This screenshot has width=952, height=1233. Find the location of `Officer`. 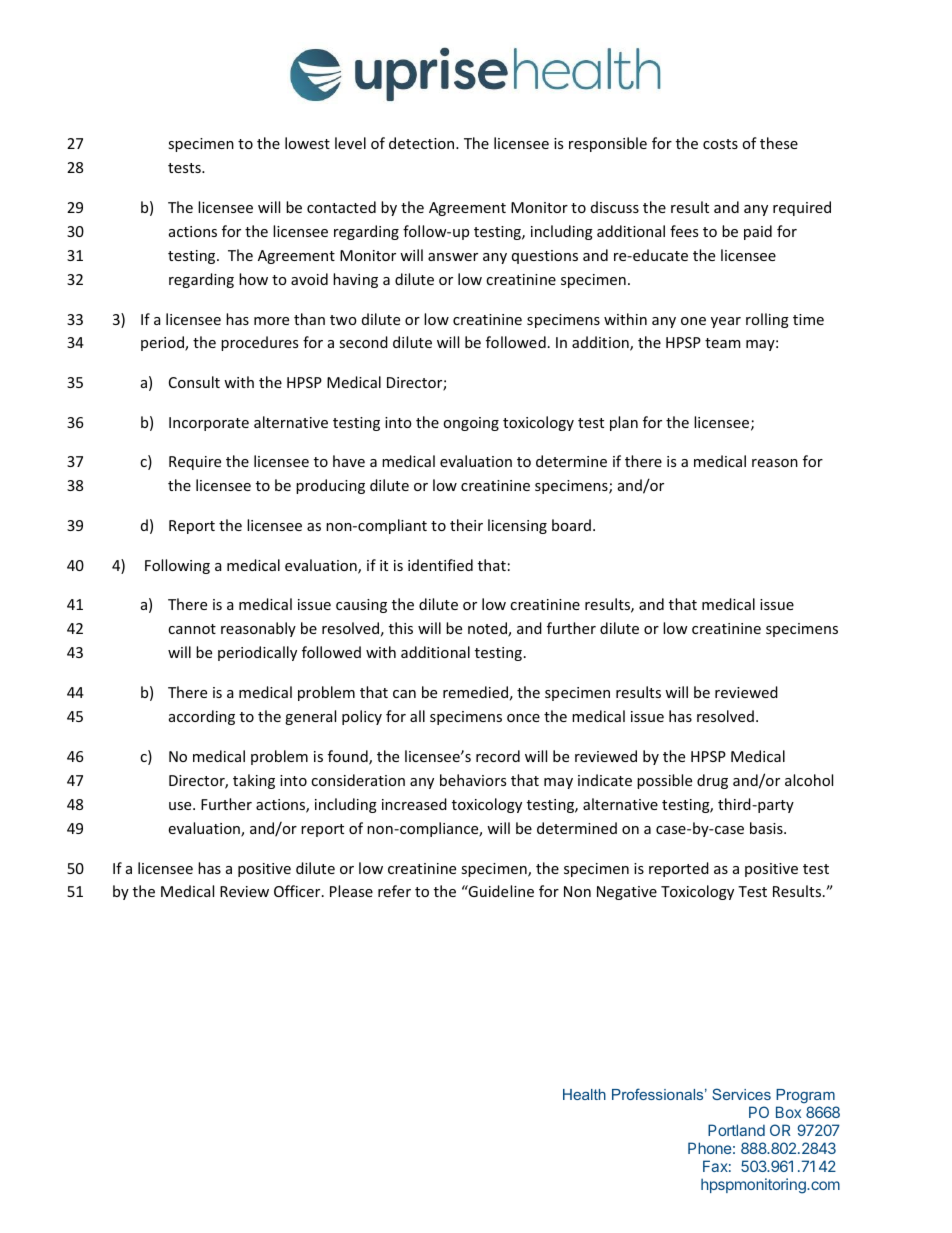

Officer is located at coordinates (298, 891).
